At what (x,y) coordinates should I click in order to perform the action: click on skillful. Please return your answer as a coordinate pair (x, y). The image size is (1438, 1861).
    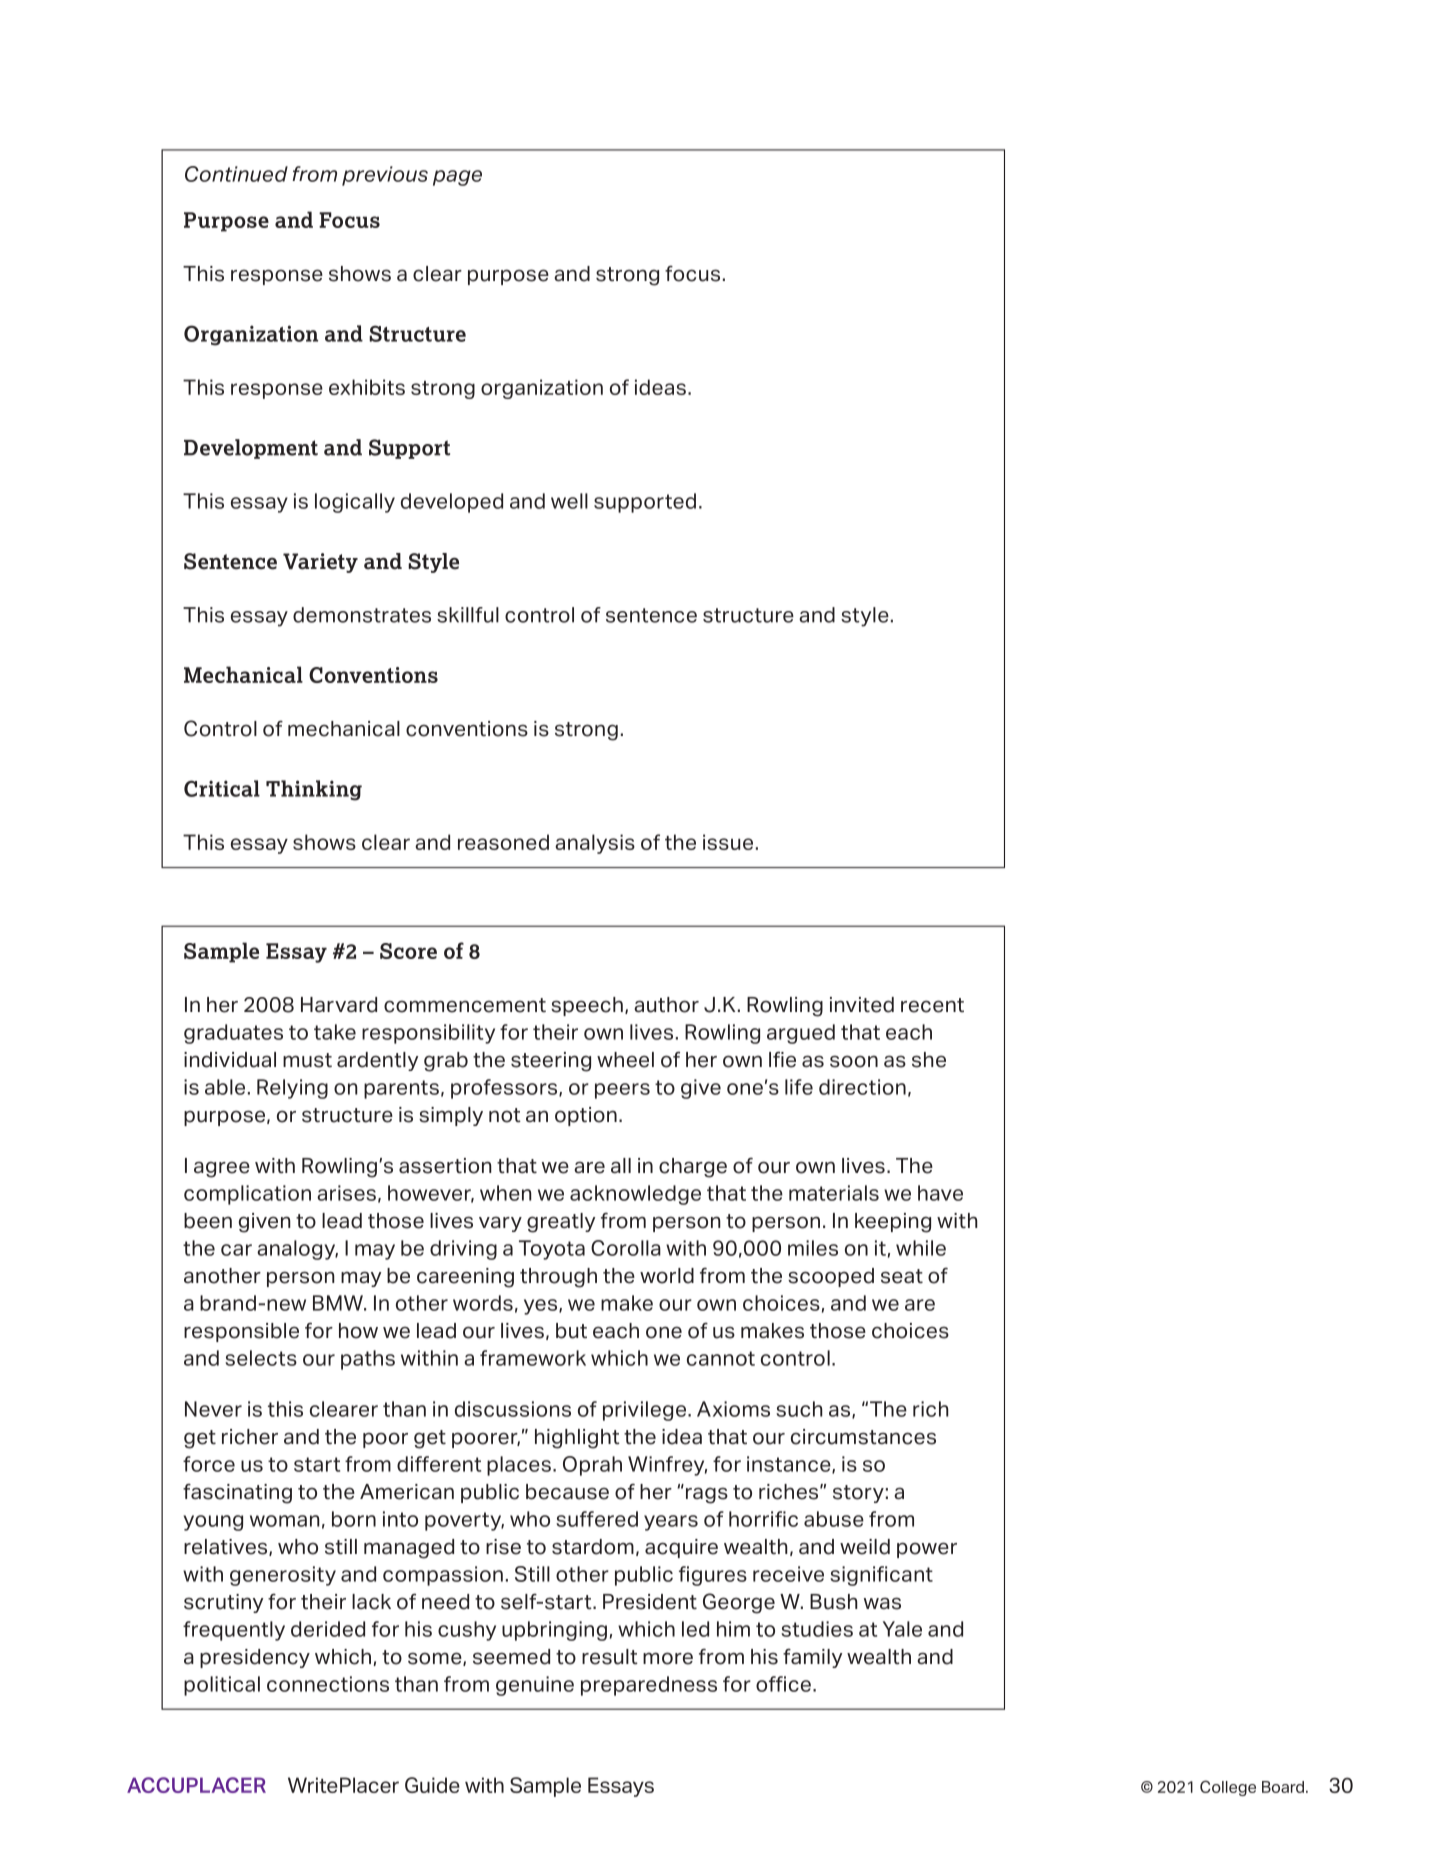
    Looking at the image, I should click on (468, 615).
